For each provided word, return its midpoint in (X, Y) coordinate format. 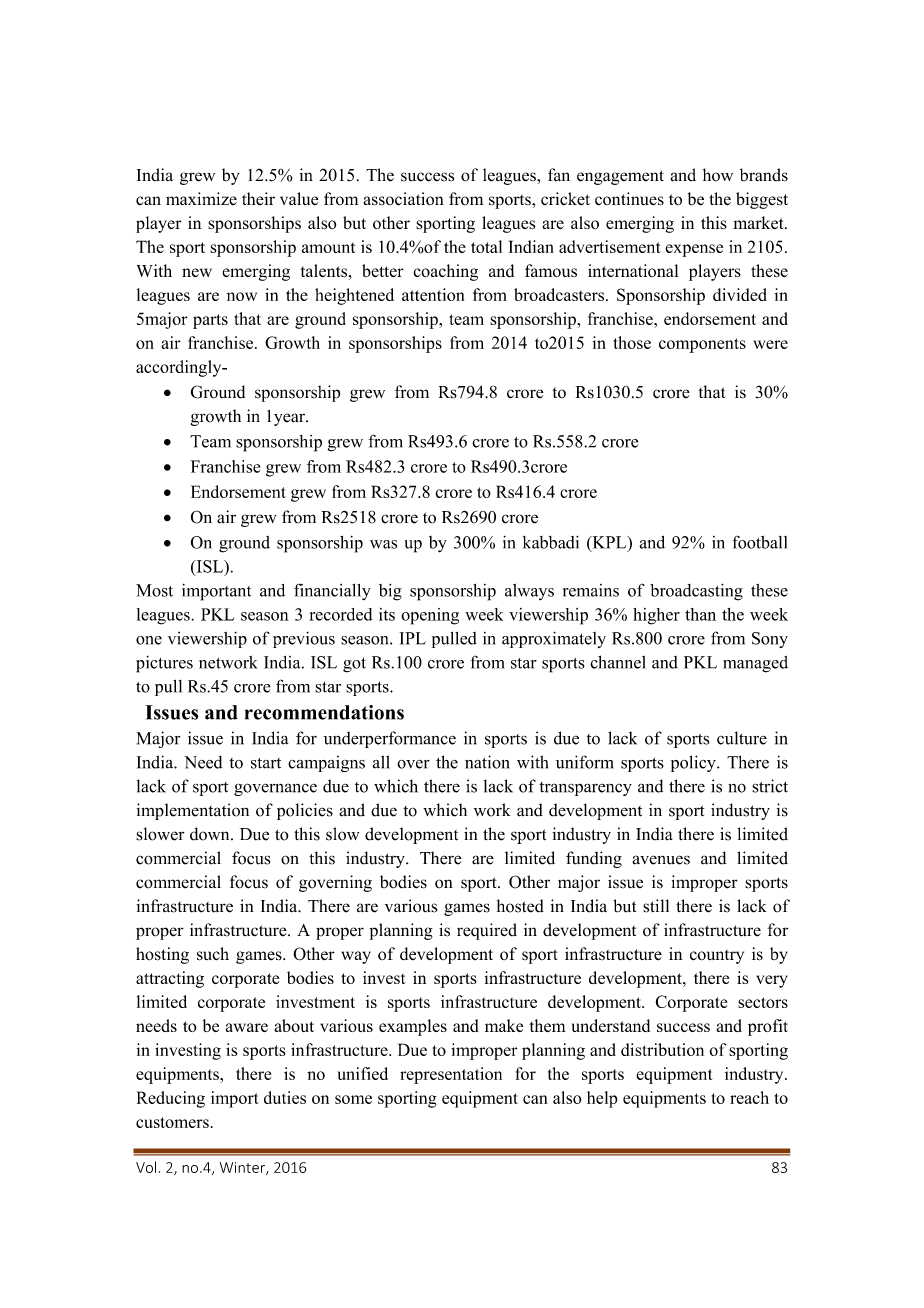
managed (755, 664)
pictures (164, 664)
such (213, 954)
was (383, 544)
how (718, 175)
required (487, 931)
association (404, 199)
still (656, 906)
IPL (413, 638)
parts (210, 321)
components (702, 345)
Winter (243, 1168)
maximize (201, 199)
